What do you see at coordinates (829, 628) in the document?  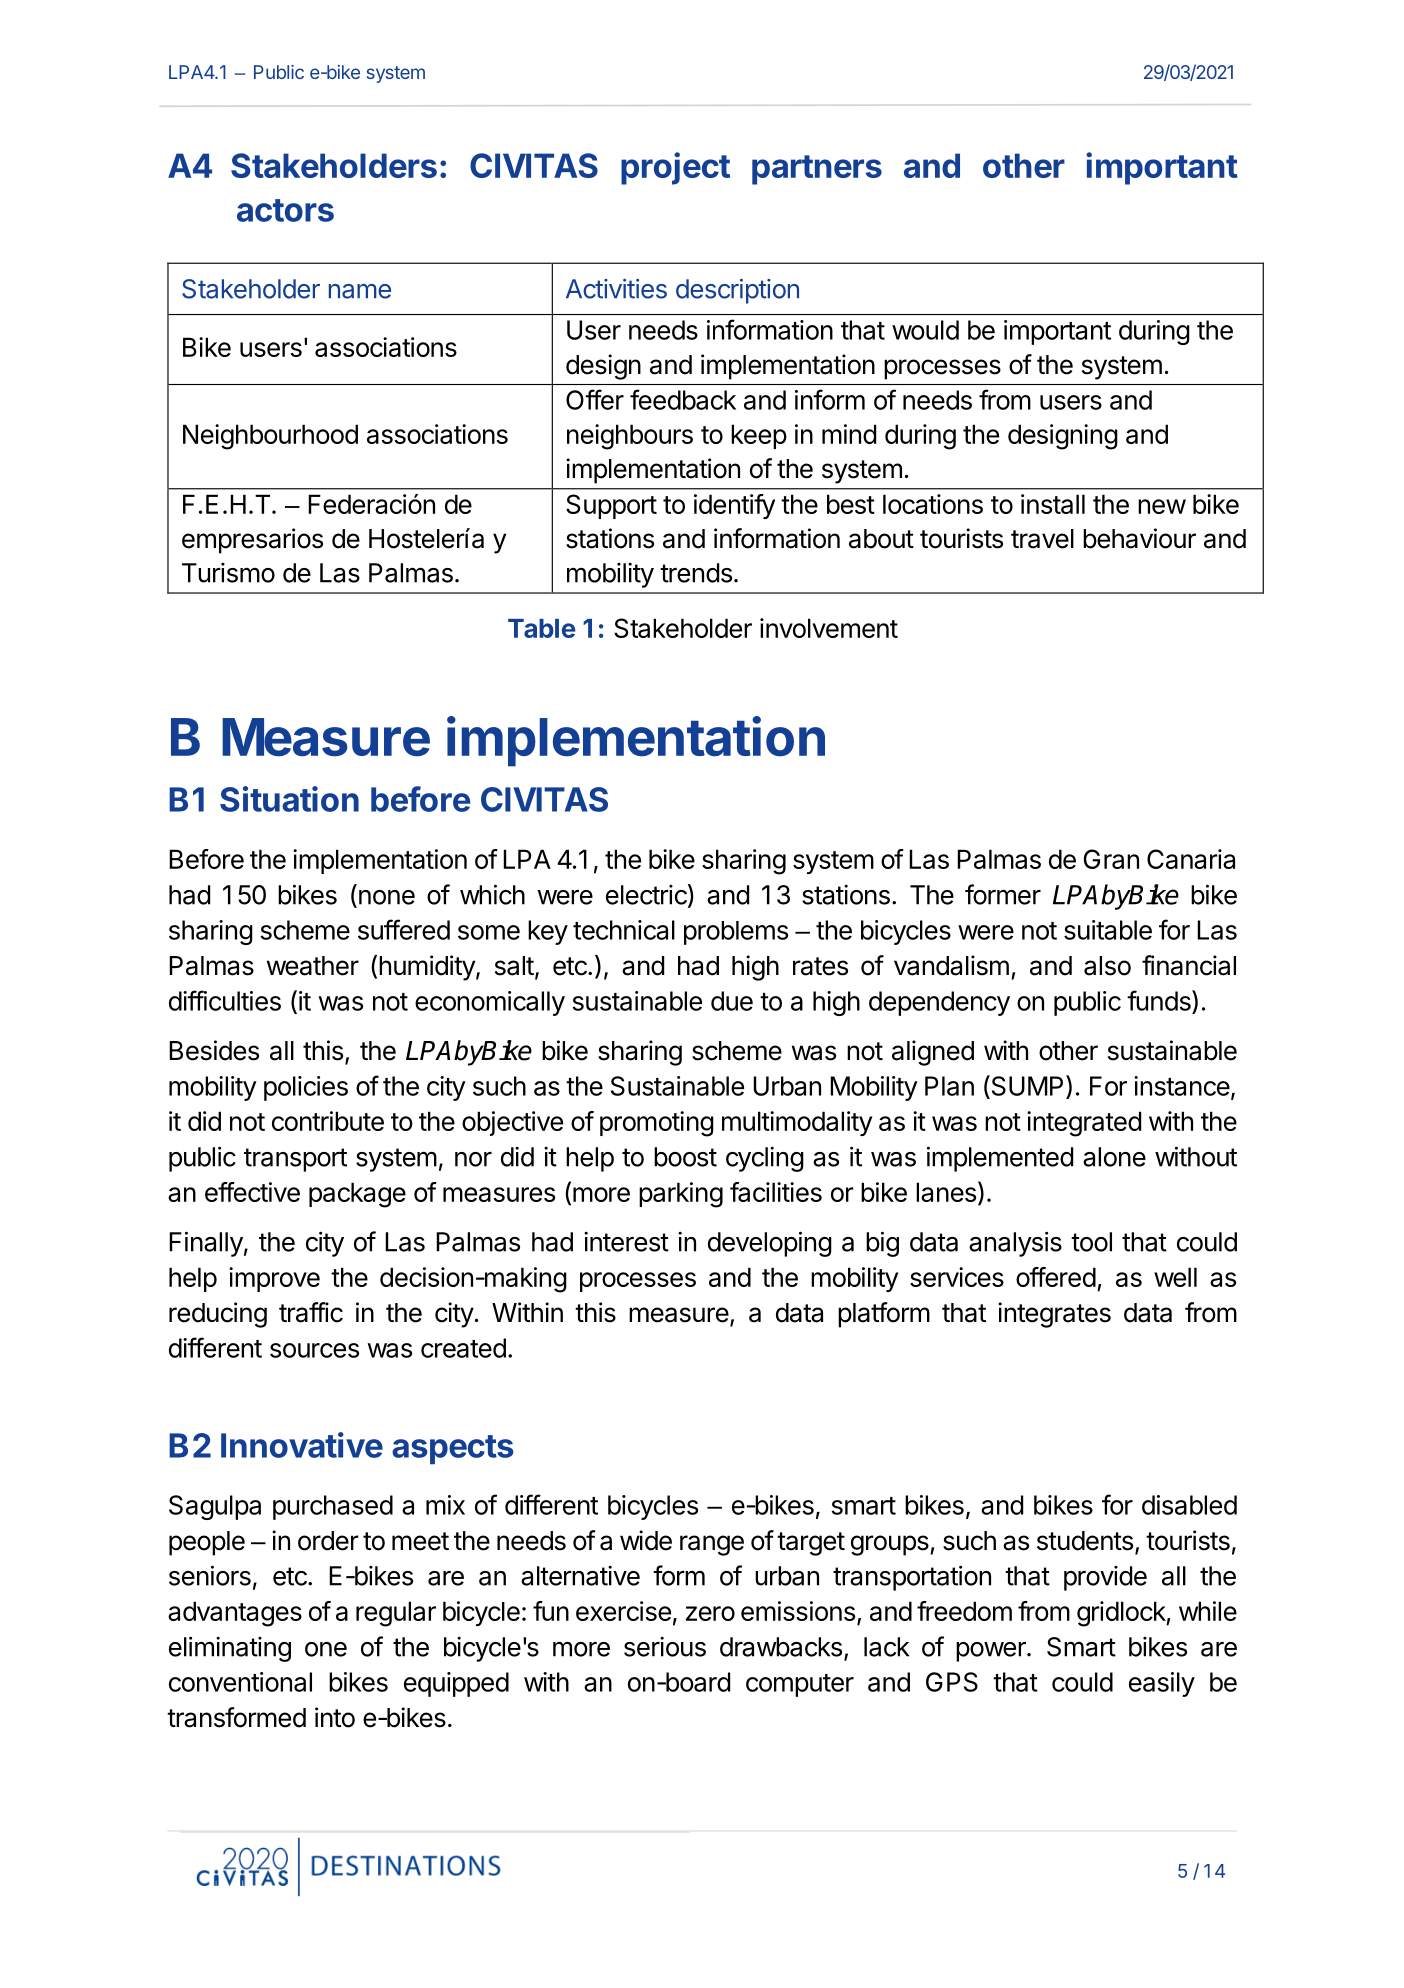 I see `involvement` at bounding box center [829, 628].
